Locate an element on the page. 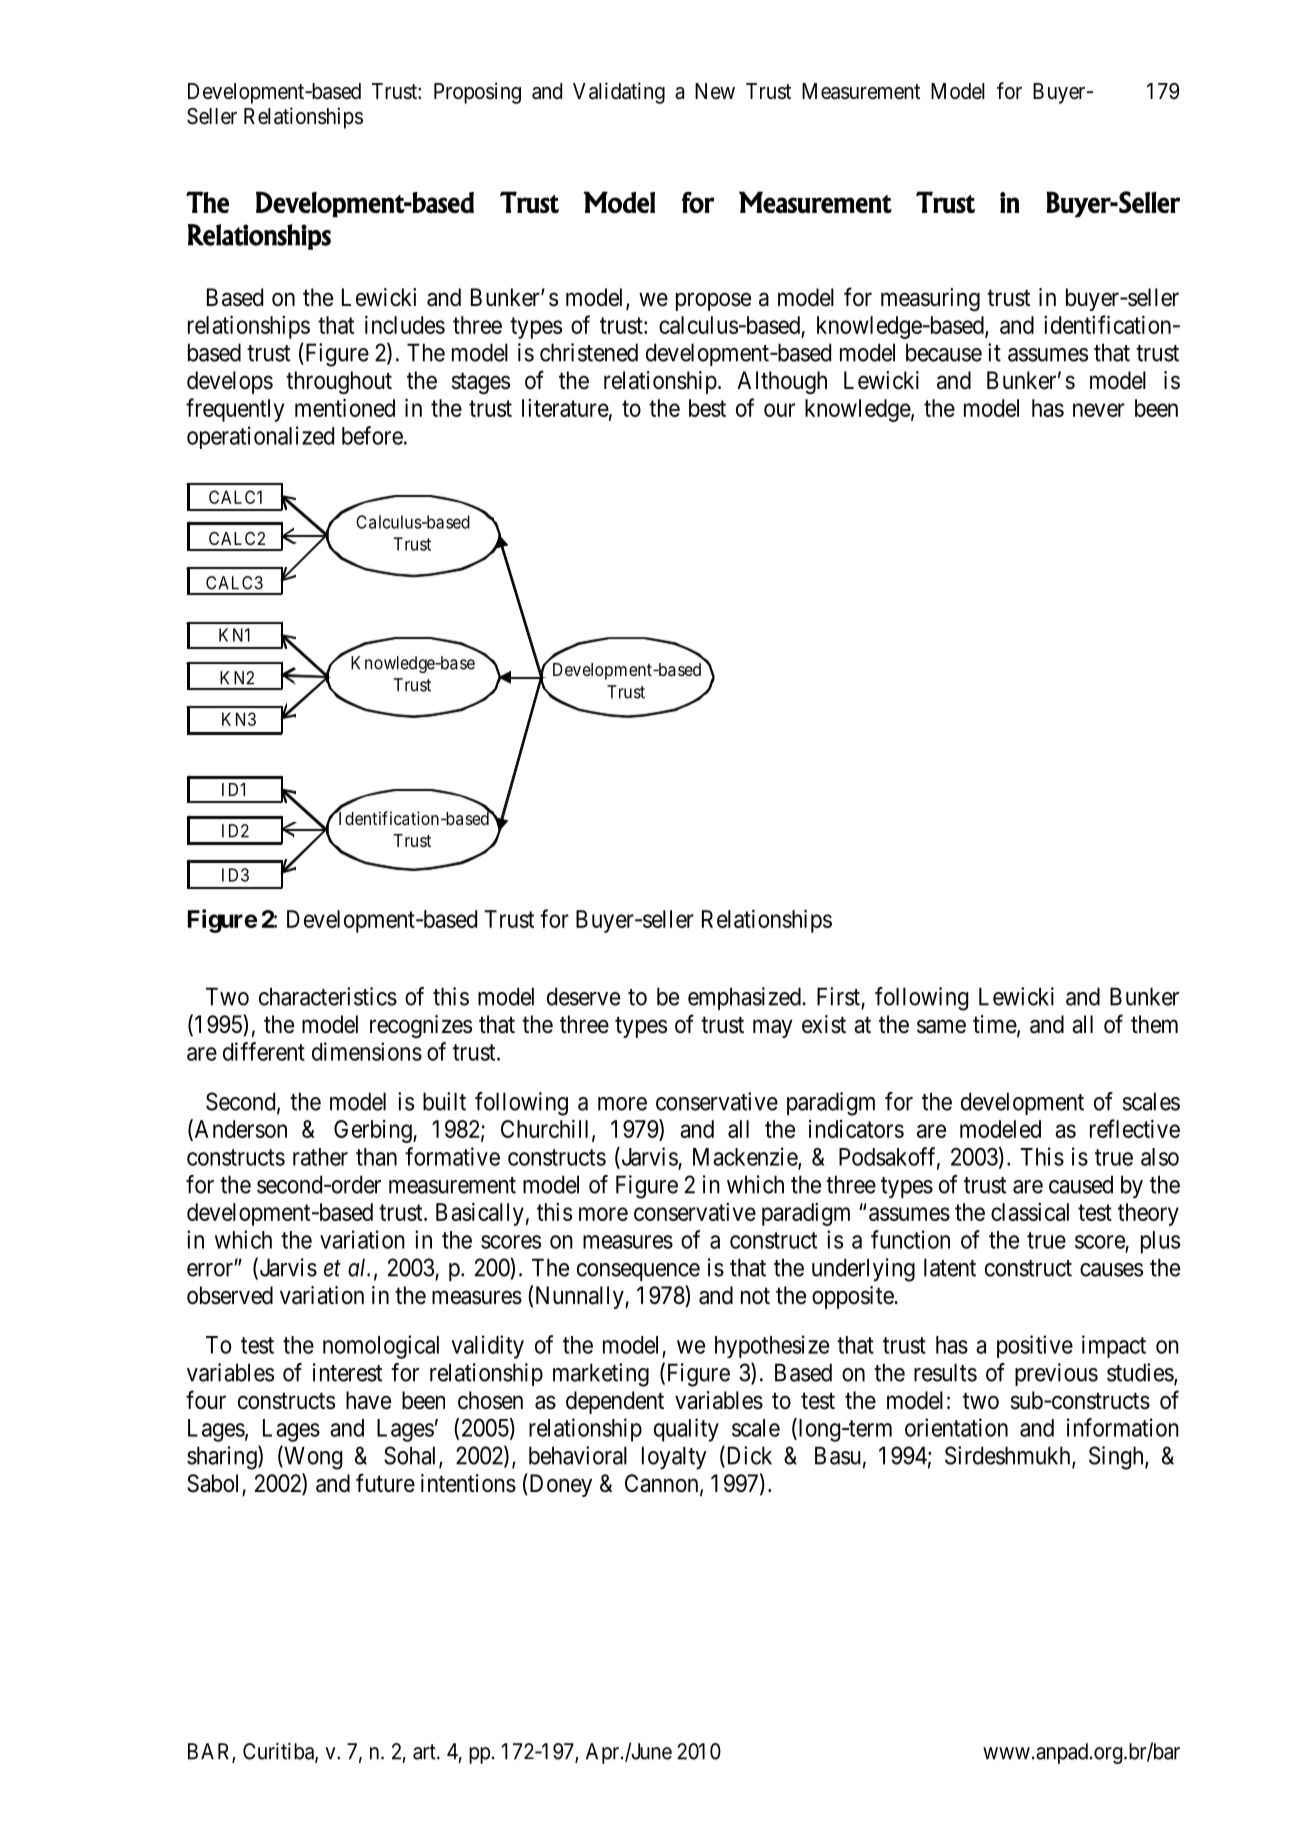  interest is located at coordinates (347, 1372).
